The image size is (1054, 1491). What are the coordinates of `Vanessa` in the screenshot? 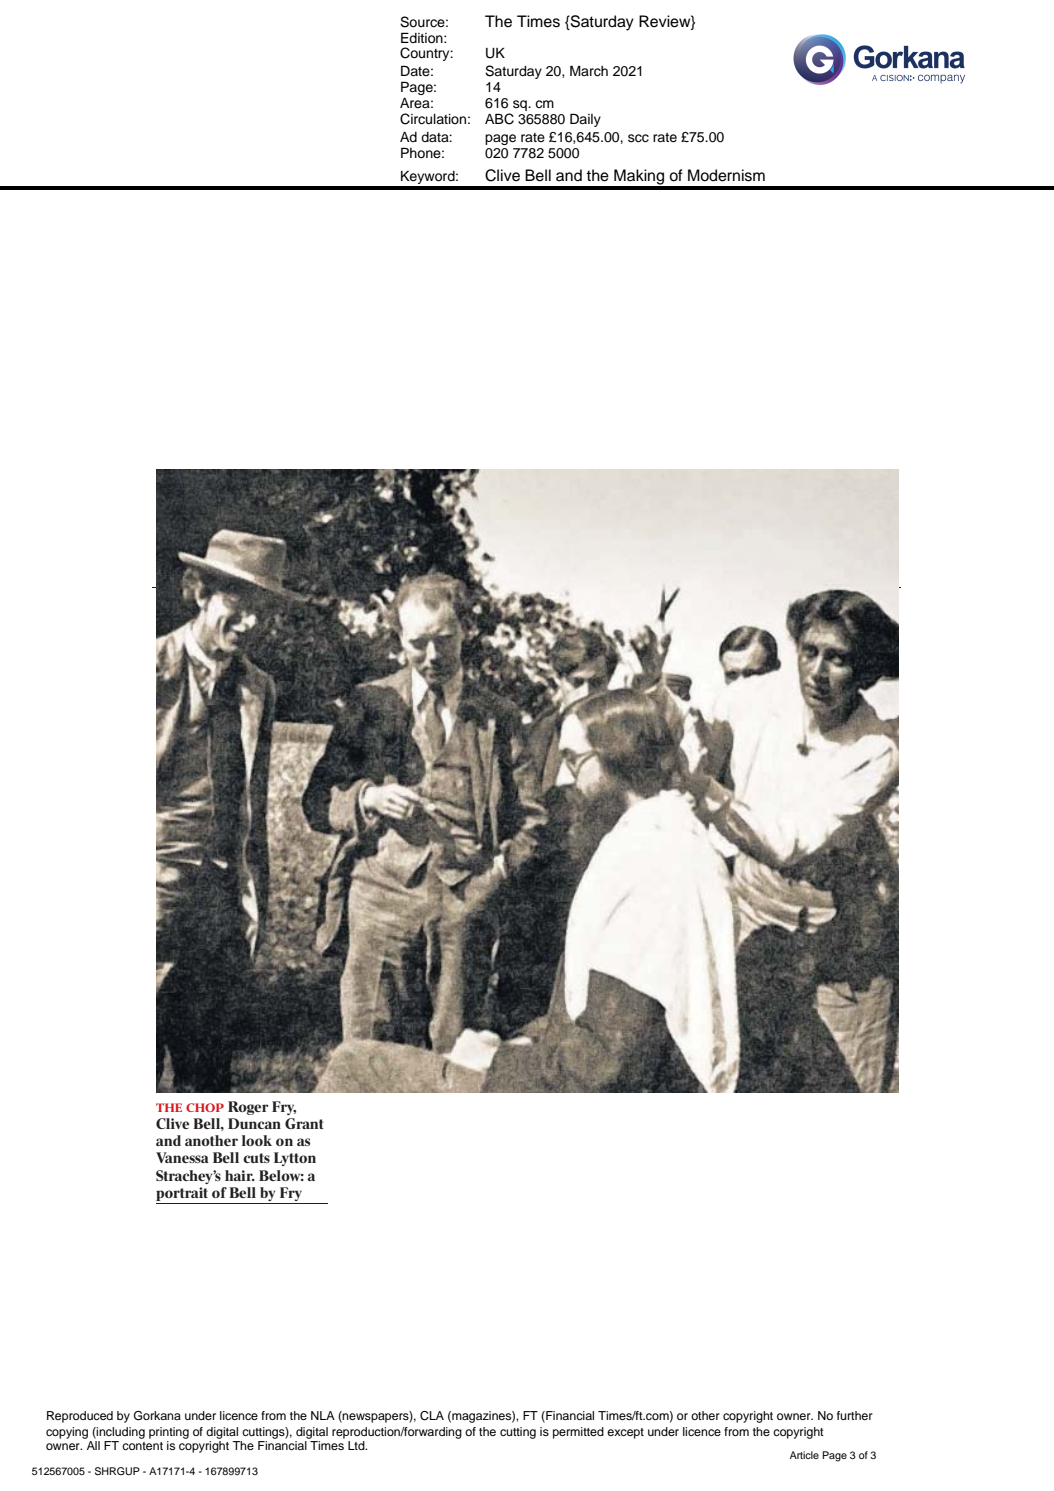 It's located at (182, 1157).
